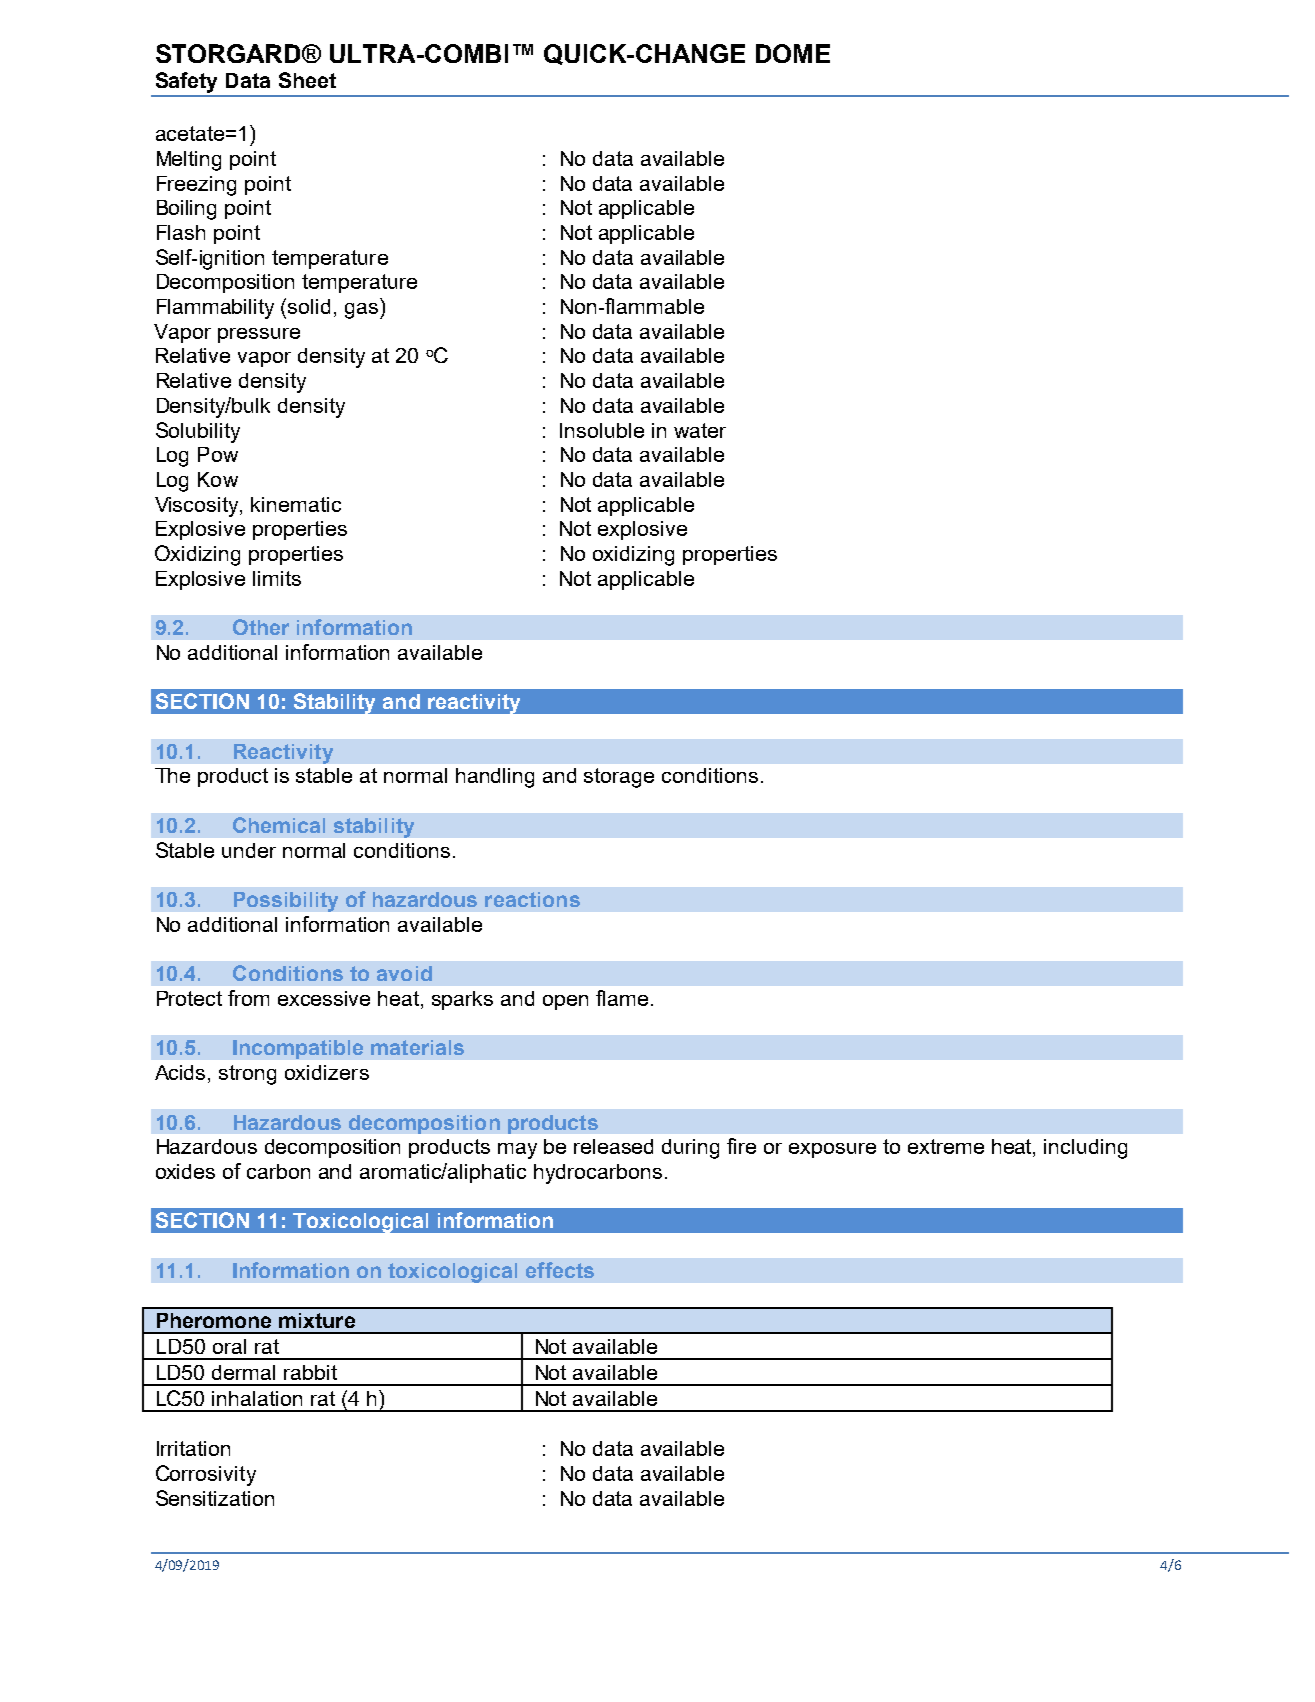 This document has width=1315, height=1702. What do you see at coordinates (946, 1146) in the document?
I see `extreme` at bounding box center [946, 1146].
